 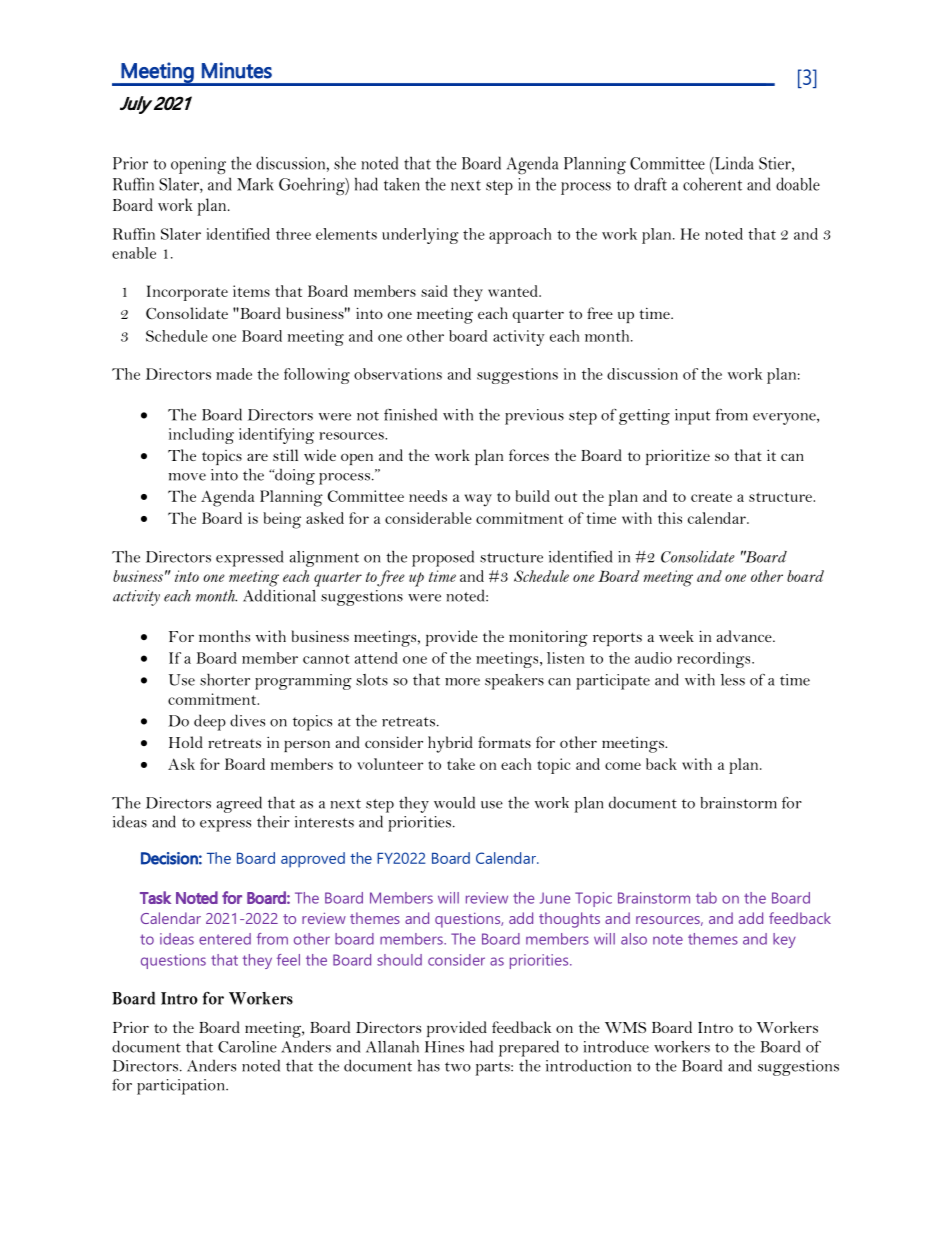 What do you see at coordinates (237, 70) in the screenshot?
I see `Minutes` at bounding box center [237, 70].
